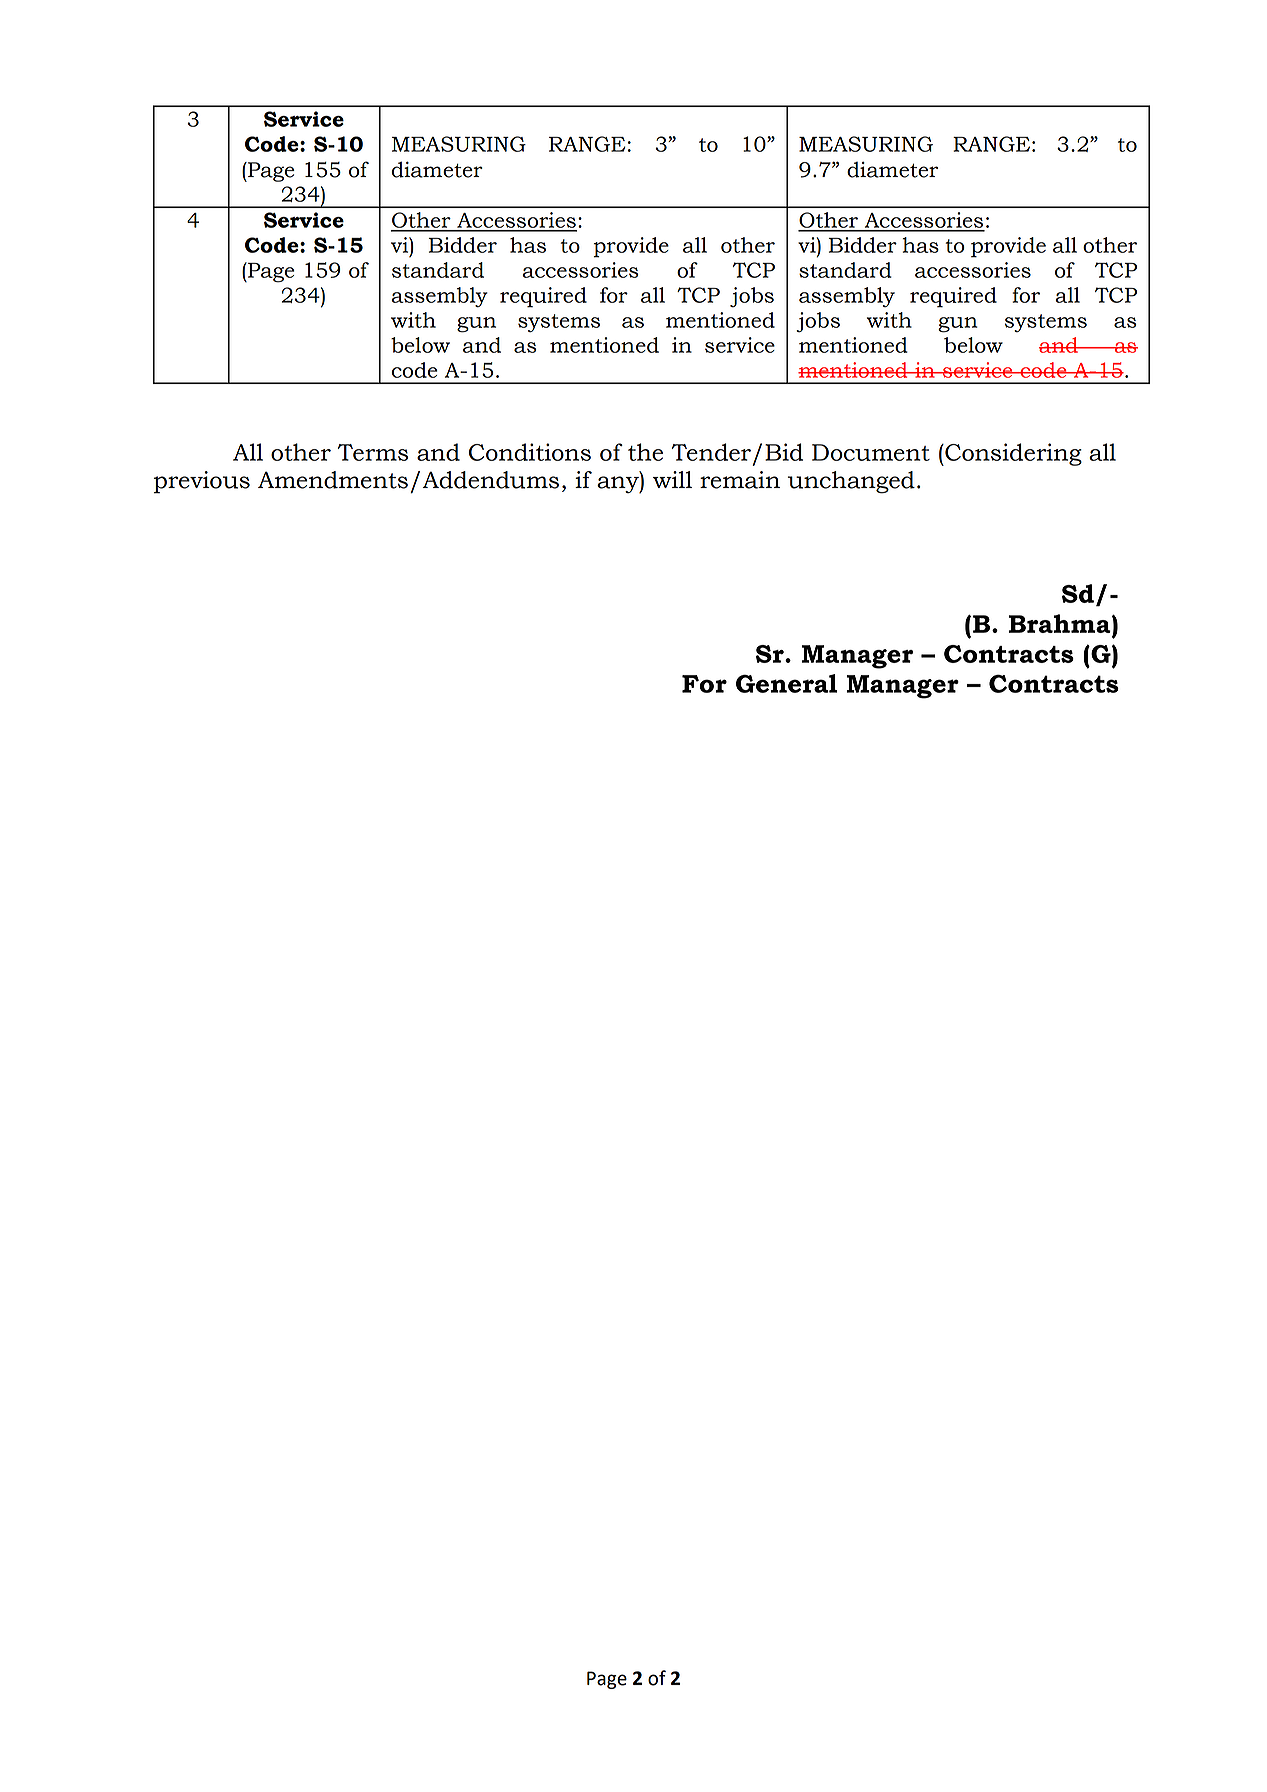 Image resolution: width=1267 pixels, height=1792 pixels. What do you see at coordinates (851, 482) in the screenshot?
I see `unchanged` at bounding box center [851, 482].
